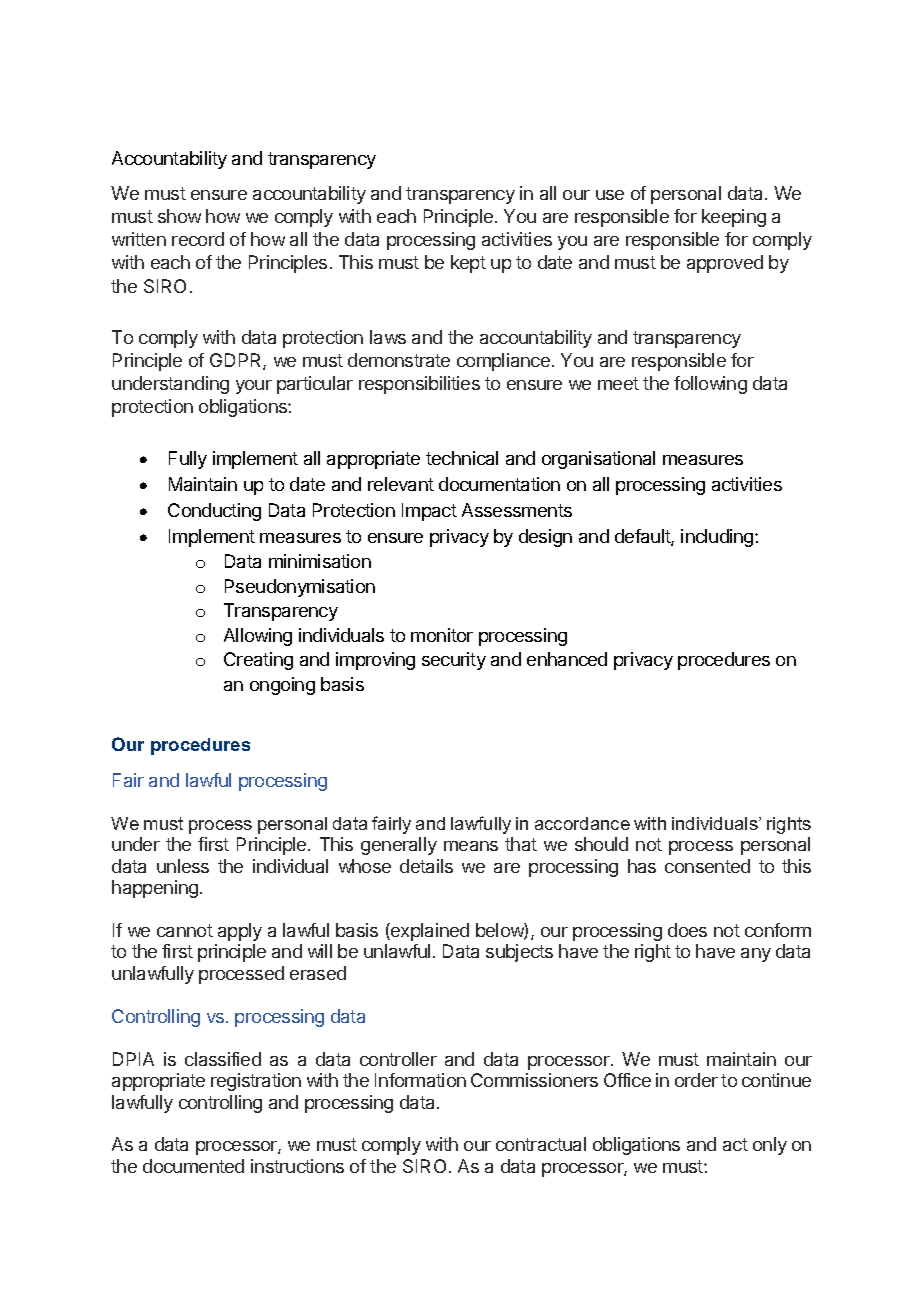 Image resolution: width=924 pixels, height=1308 pixels. I want to click on Creating, so click(258, 661).
